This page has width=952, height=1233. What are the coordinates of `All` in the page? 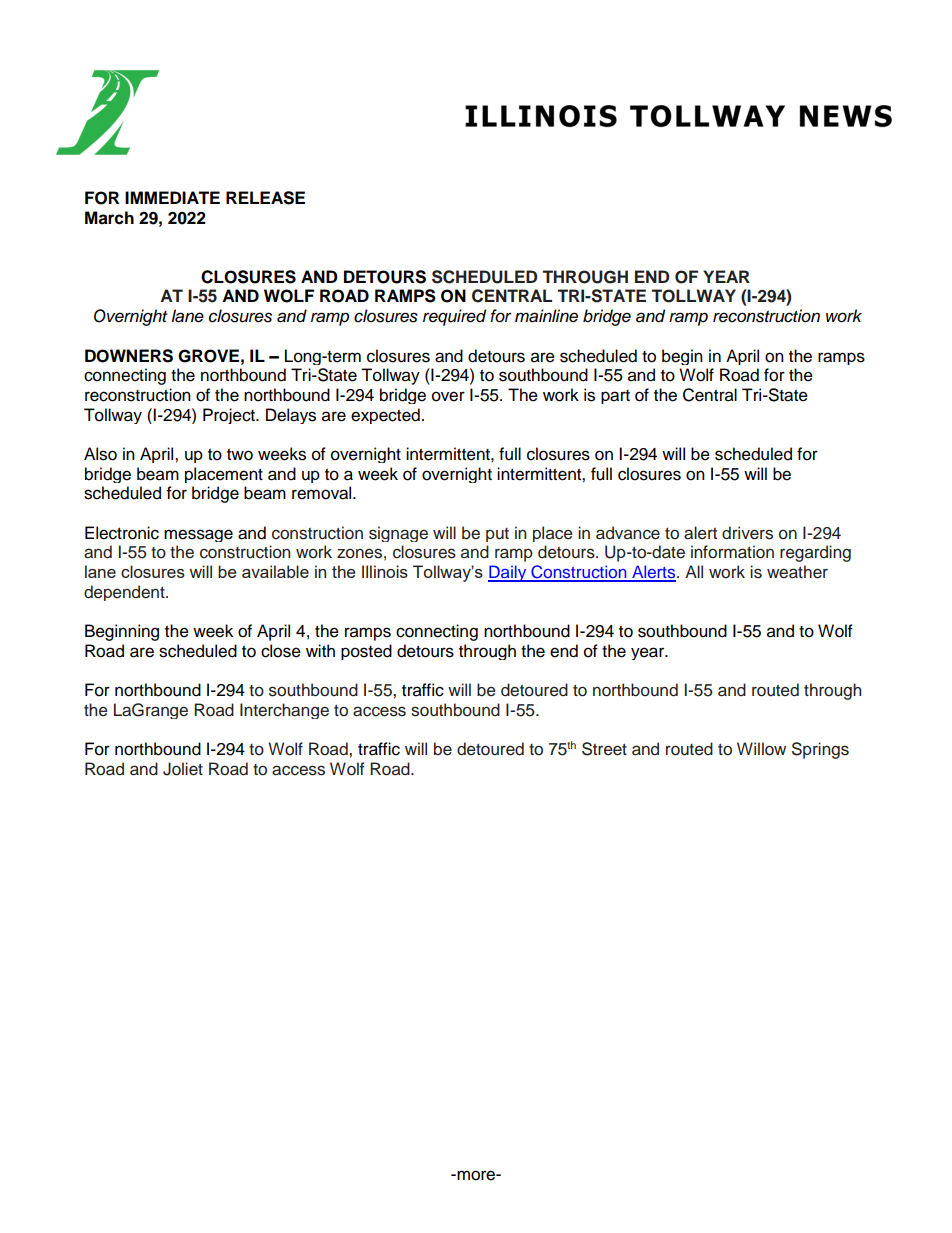 It's located at (694, 571).
